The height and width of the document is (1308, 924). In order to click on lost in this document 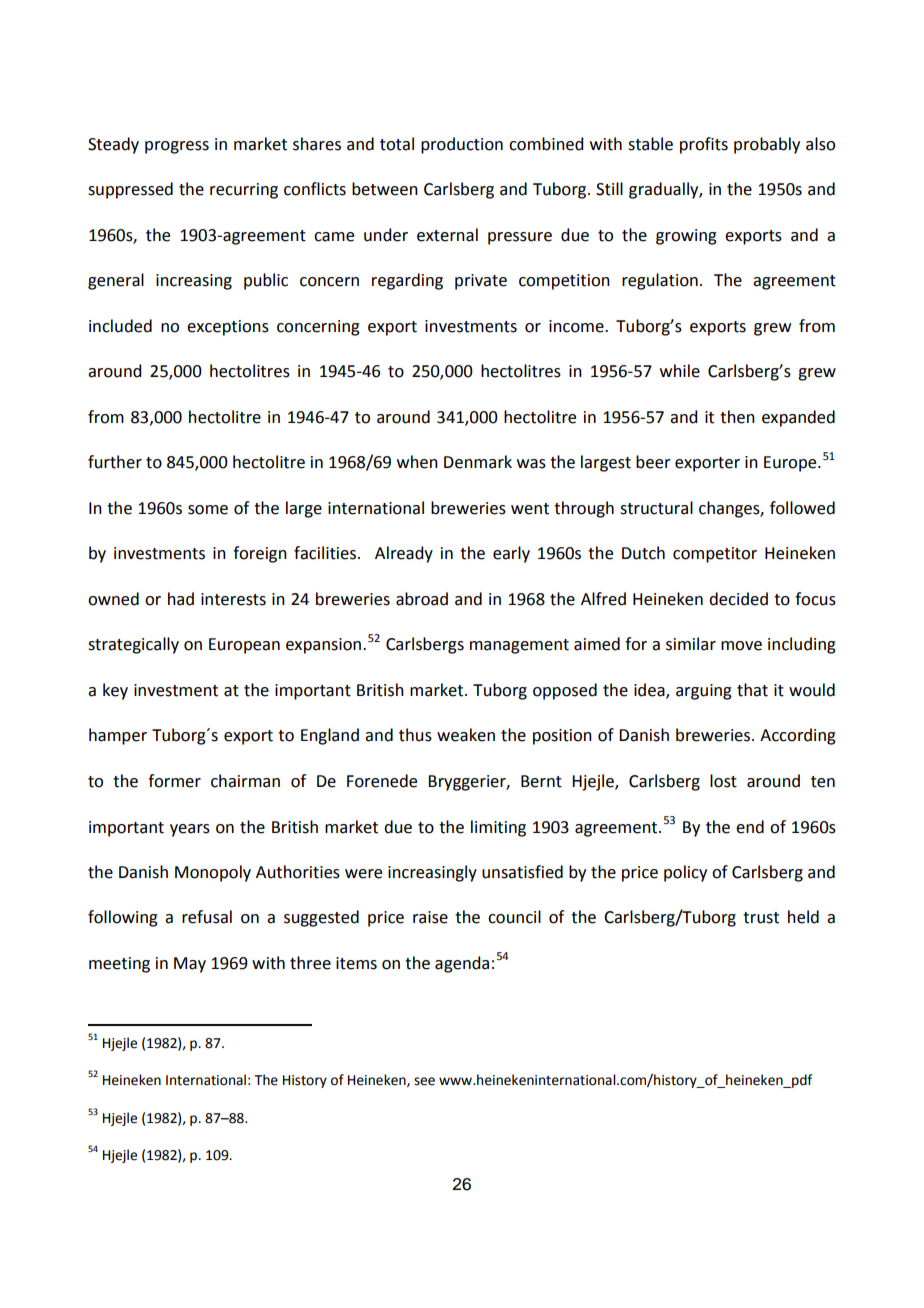, I will do `click(723, 781)`.
